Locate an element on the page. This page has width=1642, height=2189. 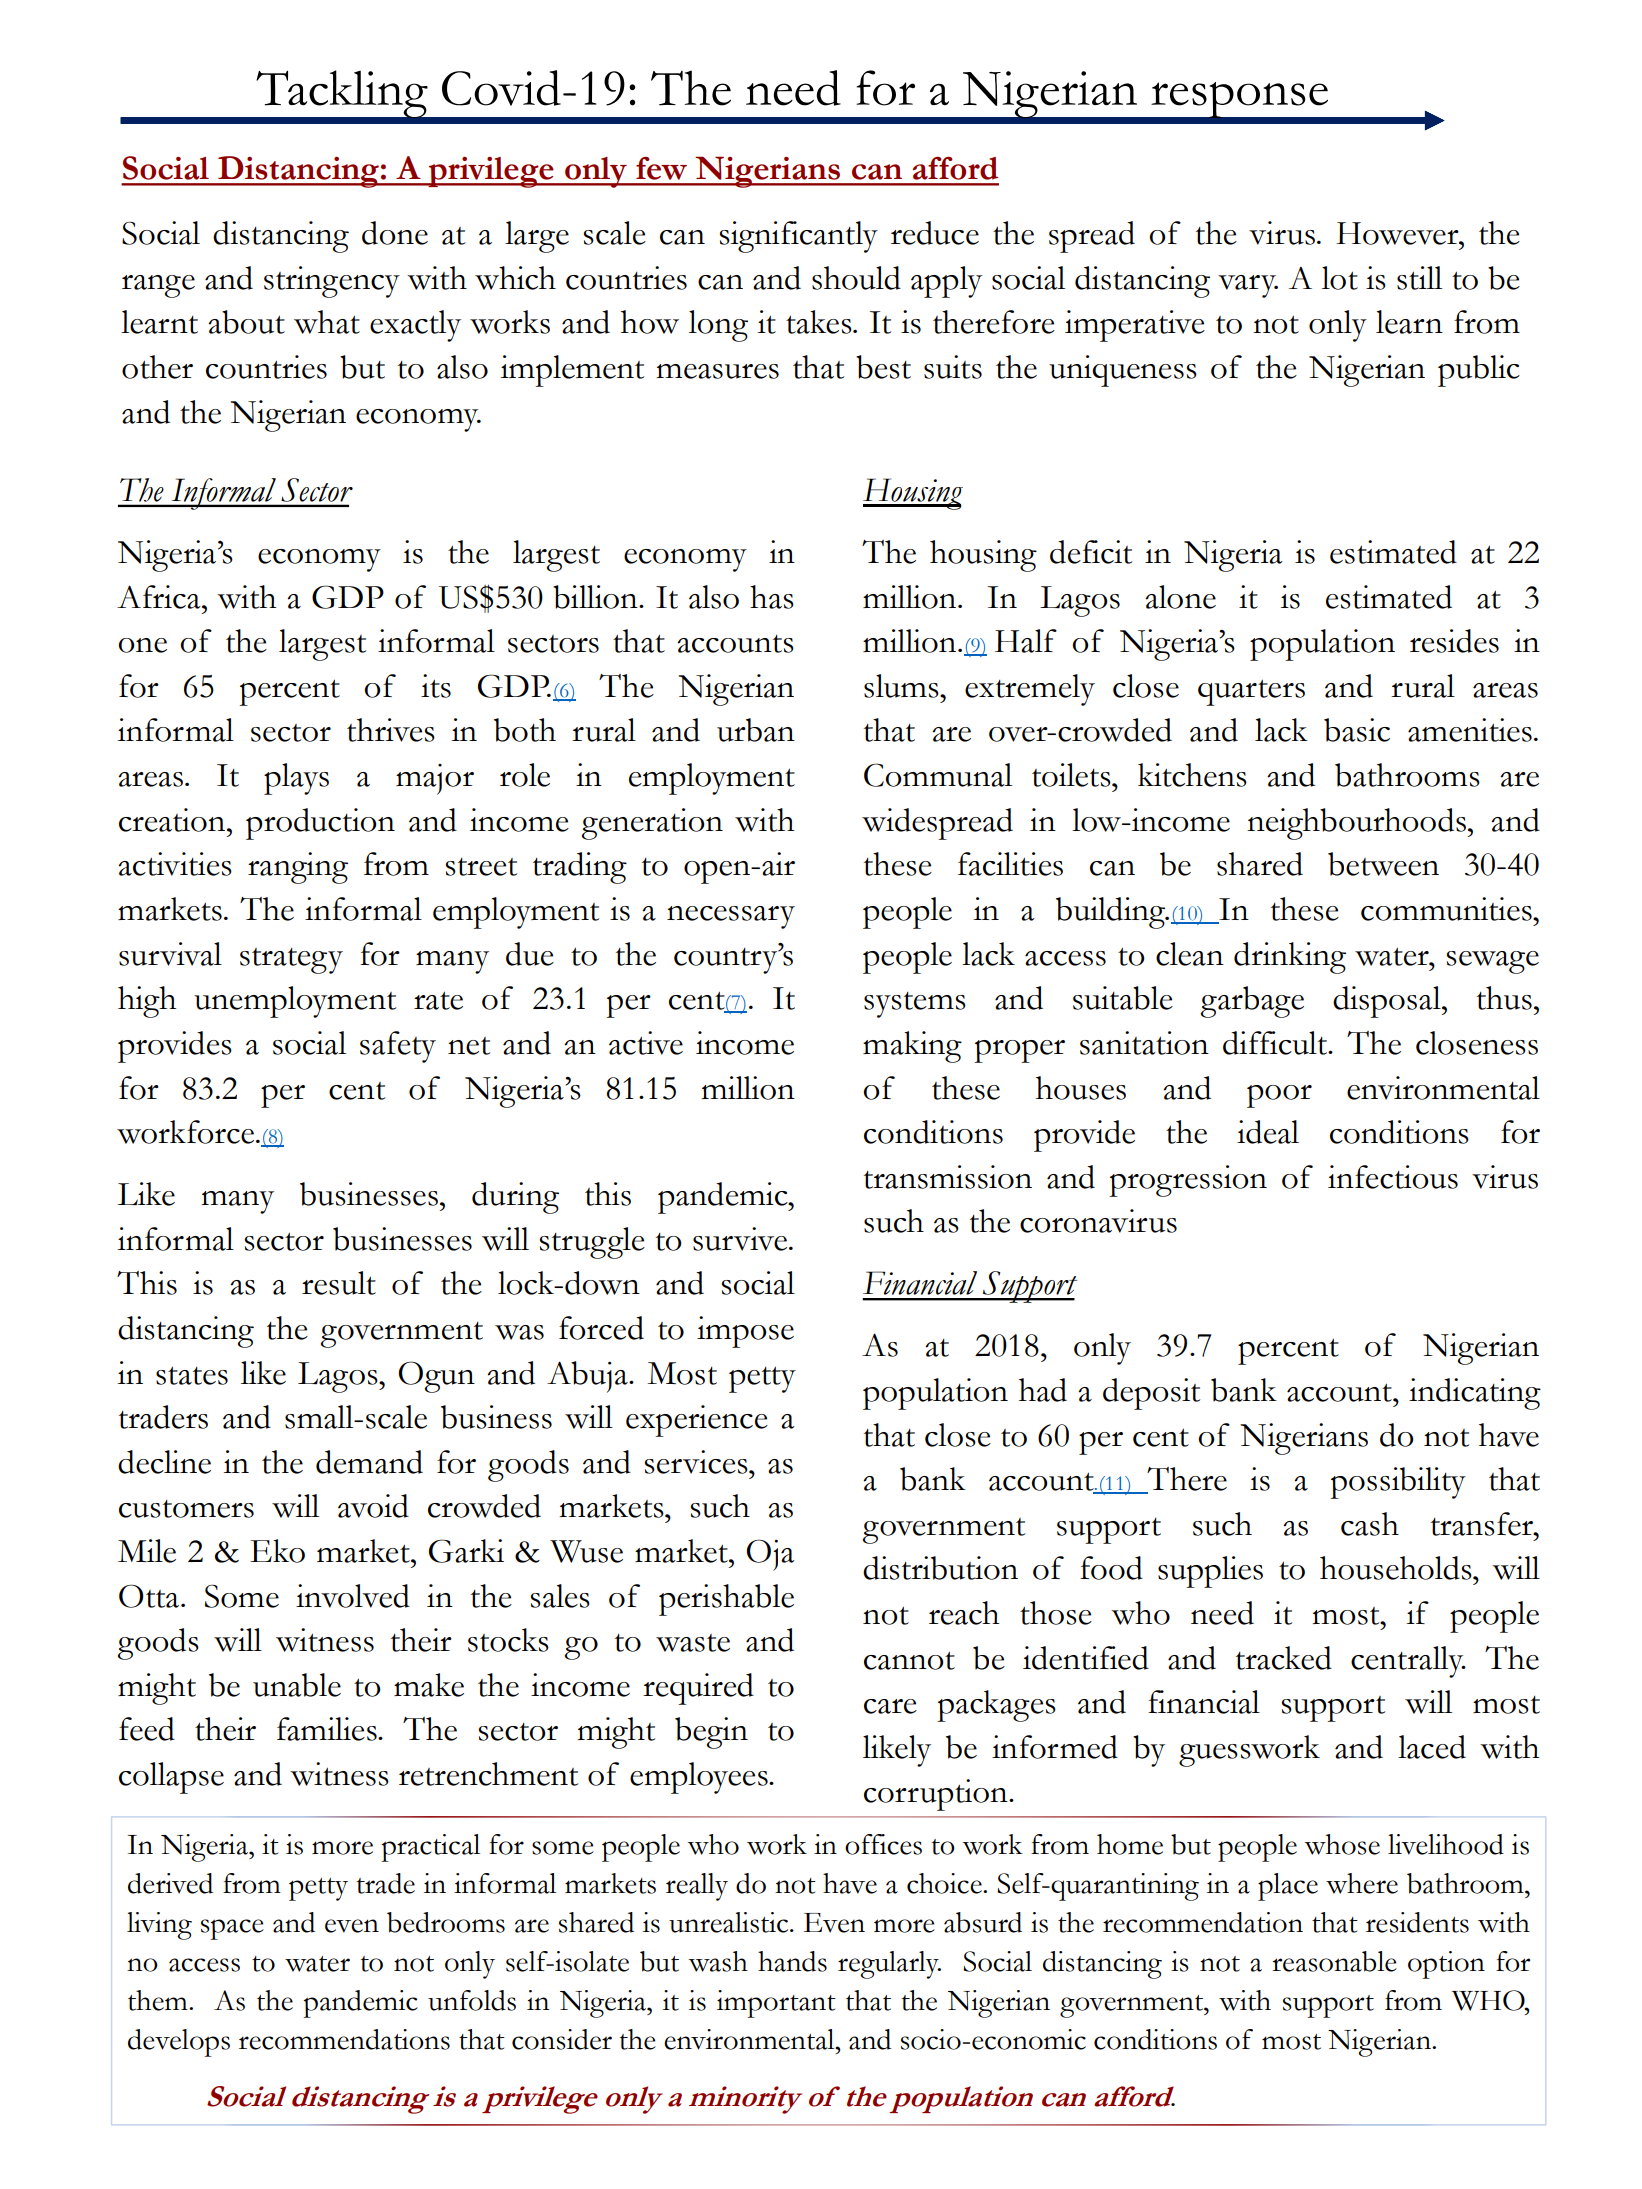
Communal is located at coordinates (938, 775).
